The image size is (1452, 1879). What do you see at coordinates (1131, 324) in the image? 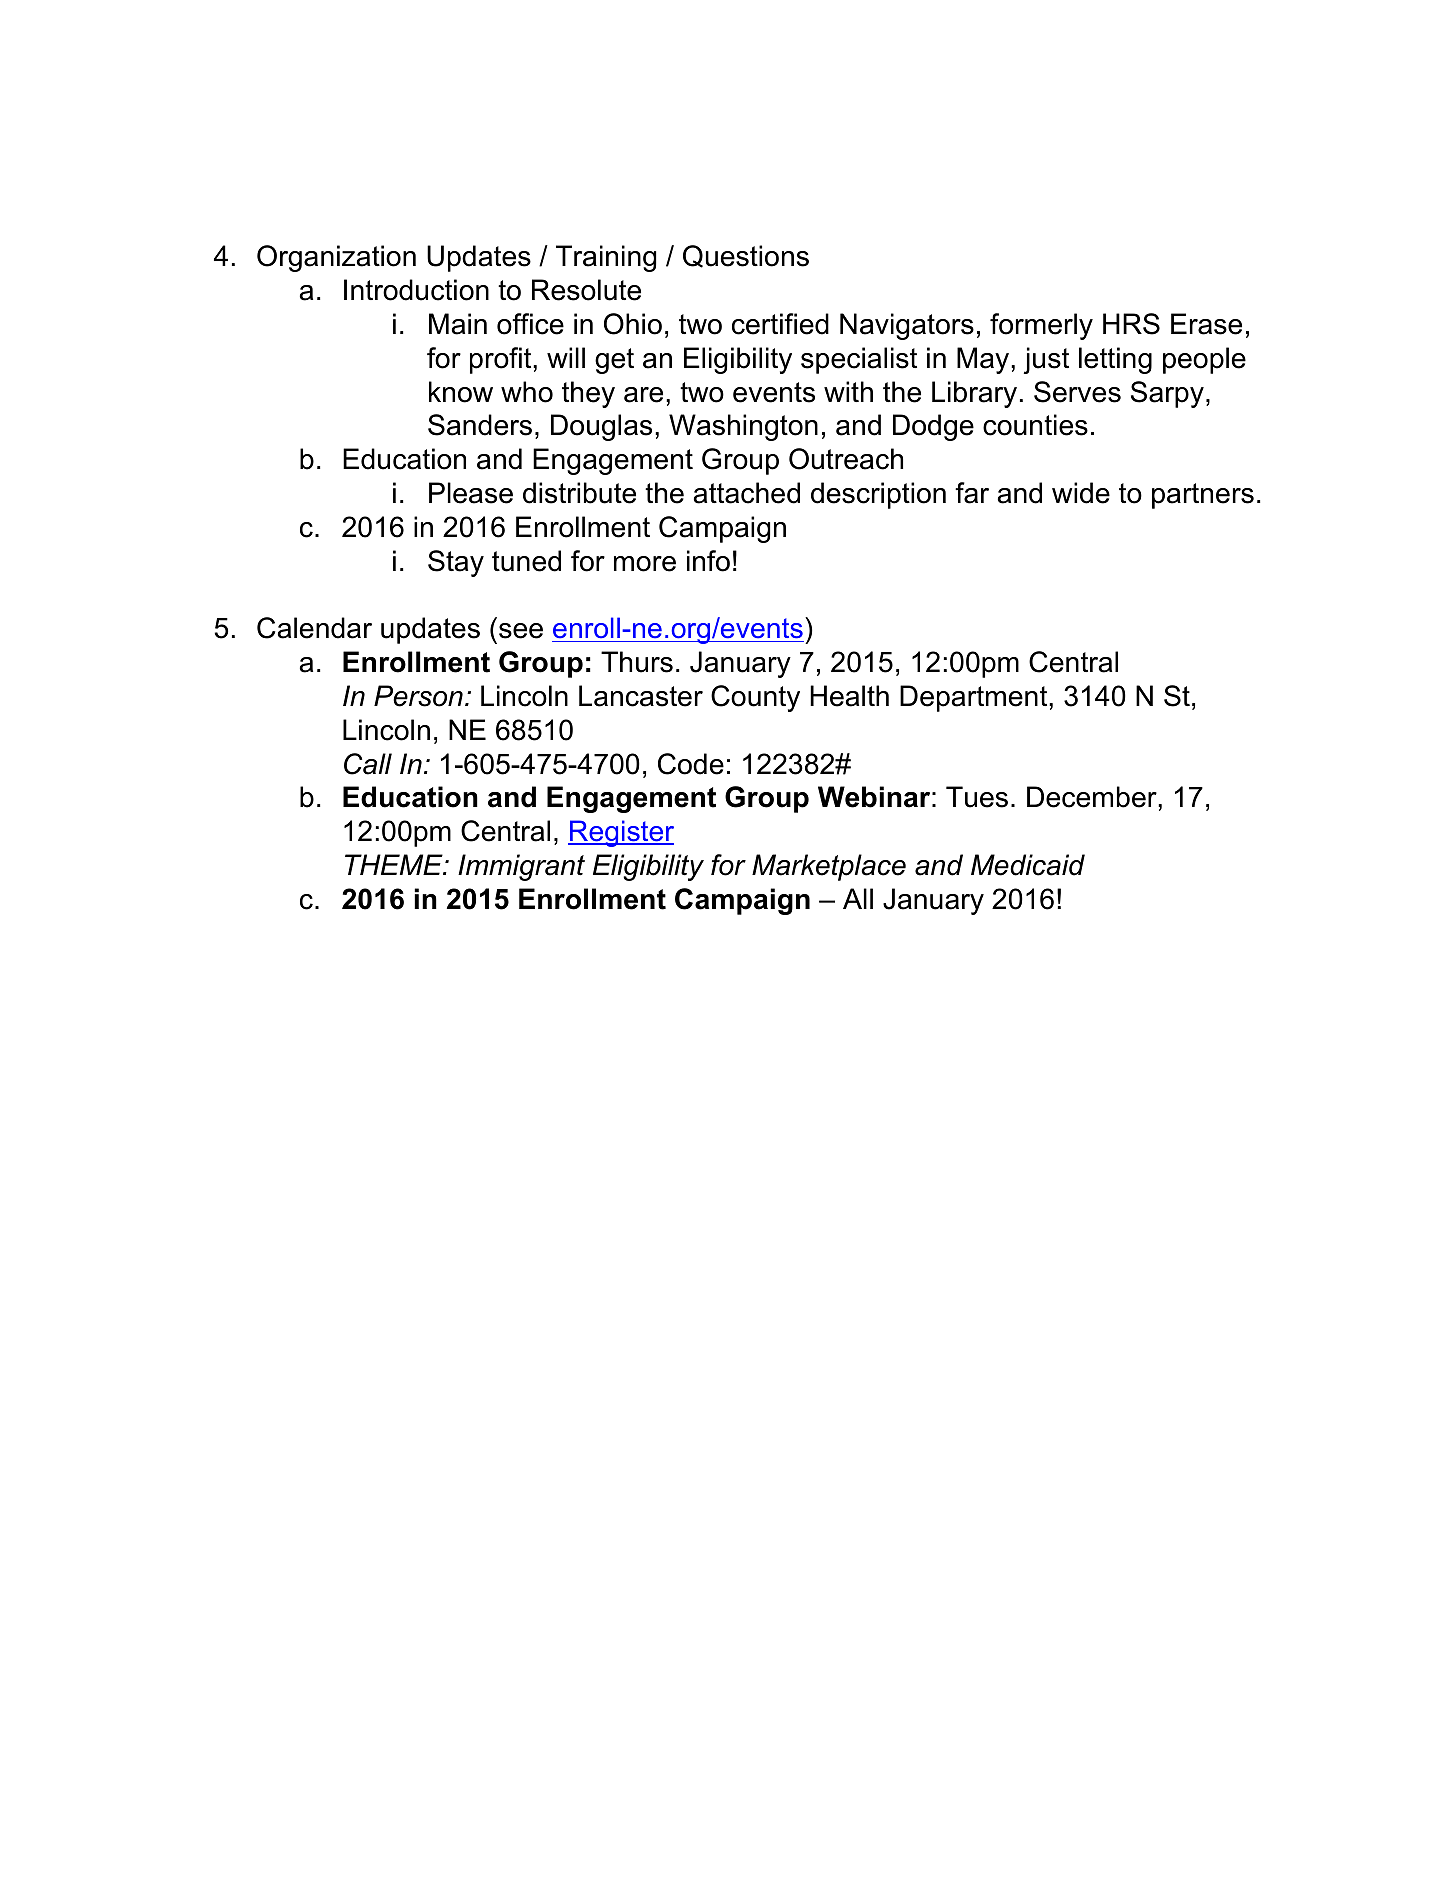
I see `HRS` at bounding box center [1131, 324].
